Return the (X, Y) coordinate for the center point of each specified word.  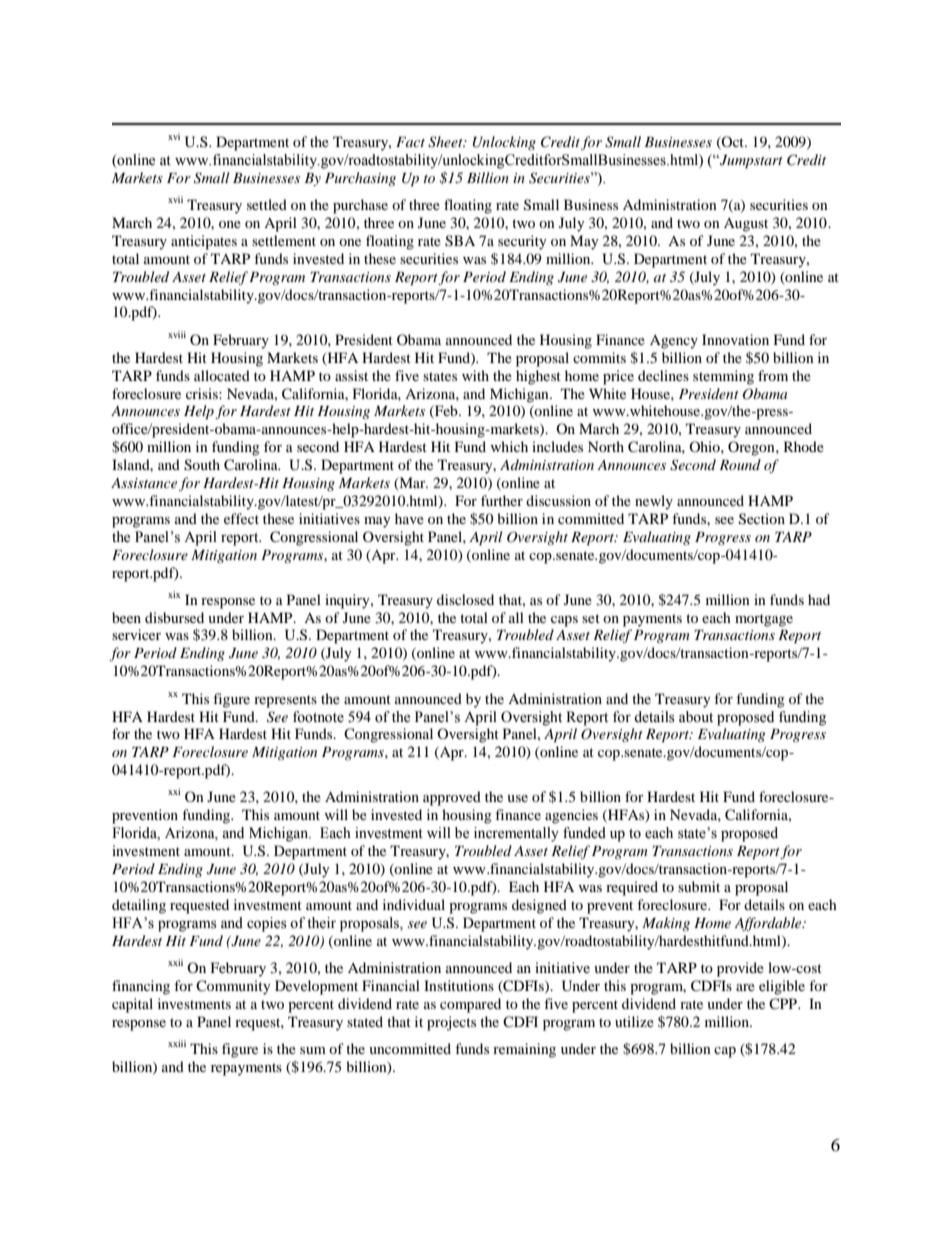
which (509, 446)
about (696, 717)
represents (285, 701)
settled (267, 204)
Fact (410, 142)
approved (452, 798)
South (202, 465)
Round (740, 464)
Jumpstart (750, 161)
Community (233, 987)
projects (451, 1023)
